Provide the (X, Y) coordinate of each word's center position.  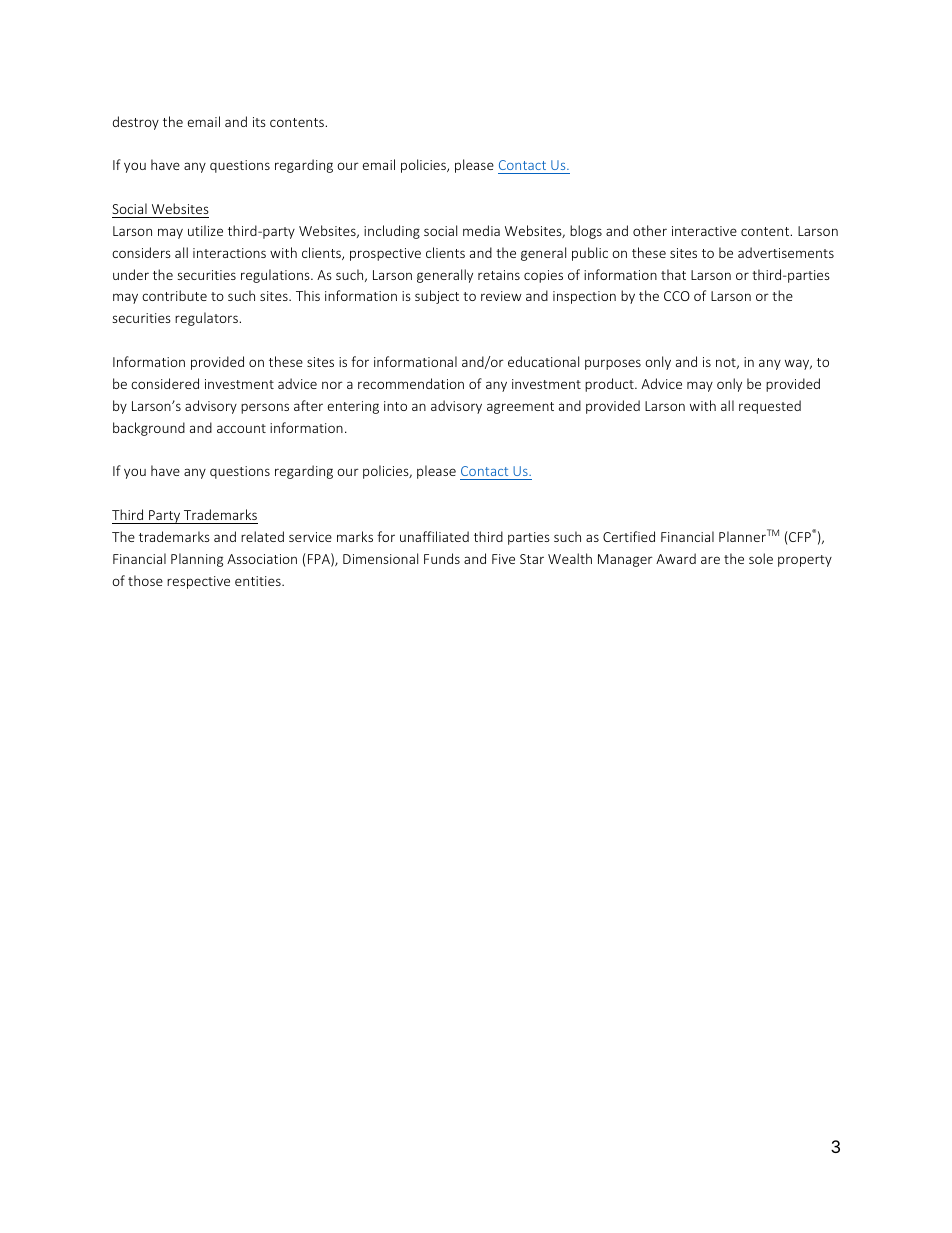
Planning (197, 560)
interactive (704, 231)
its (259, 122)
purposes (613, 364)
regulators (207, 319)
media (481, 230)
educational (543, 361)
